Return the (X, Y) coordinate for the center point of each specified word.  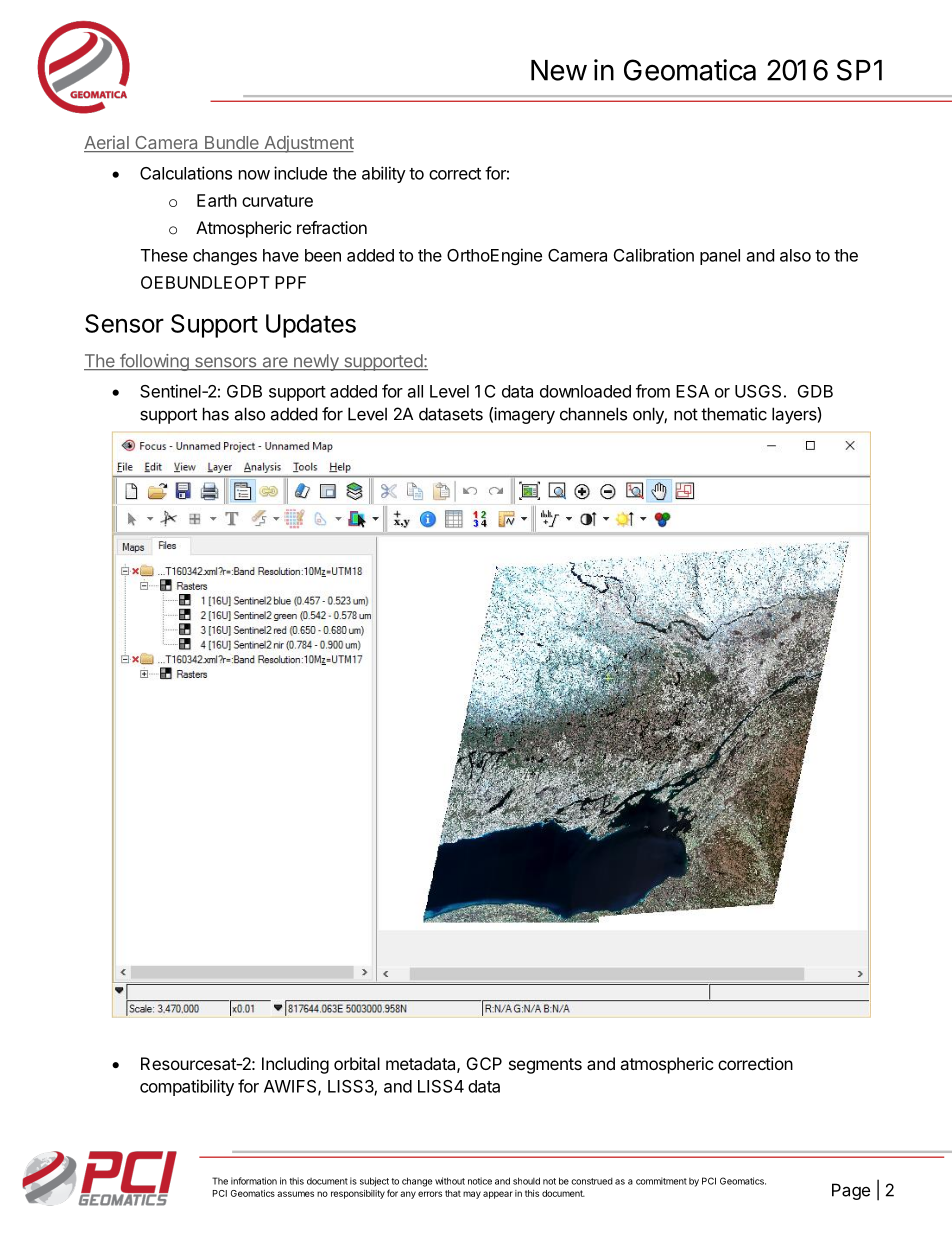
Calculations (186, 173)
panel (720, 257)
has (216, 414)
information (254, 1181)
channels (593, 414)
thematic (734, 414)
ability (384, 174)
